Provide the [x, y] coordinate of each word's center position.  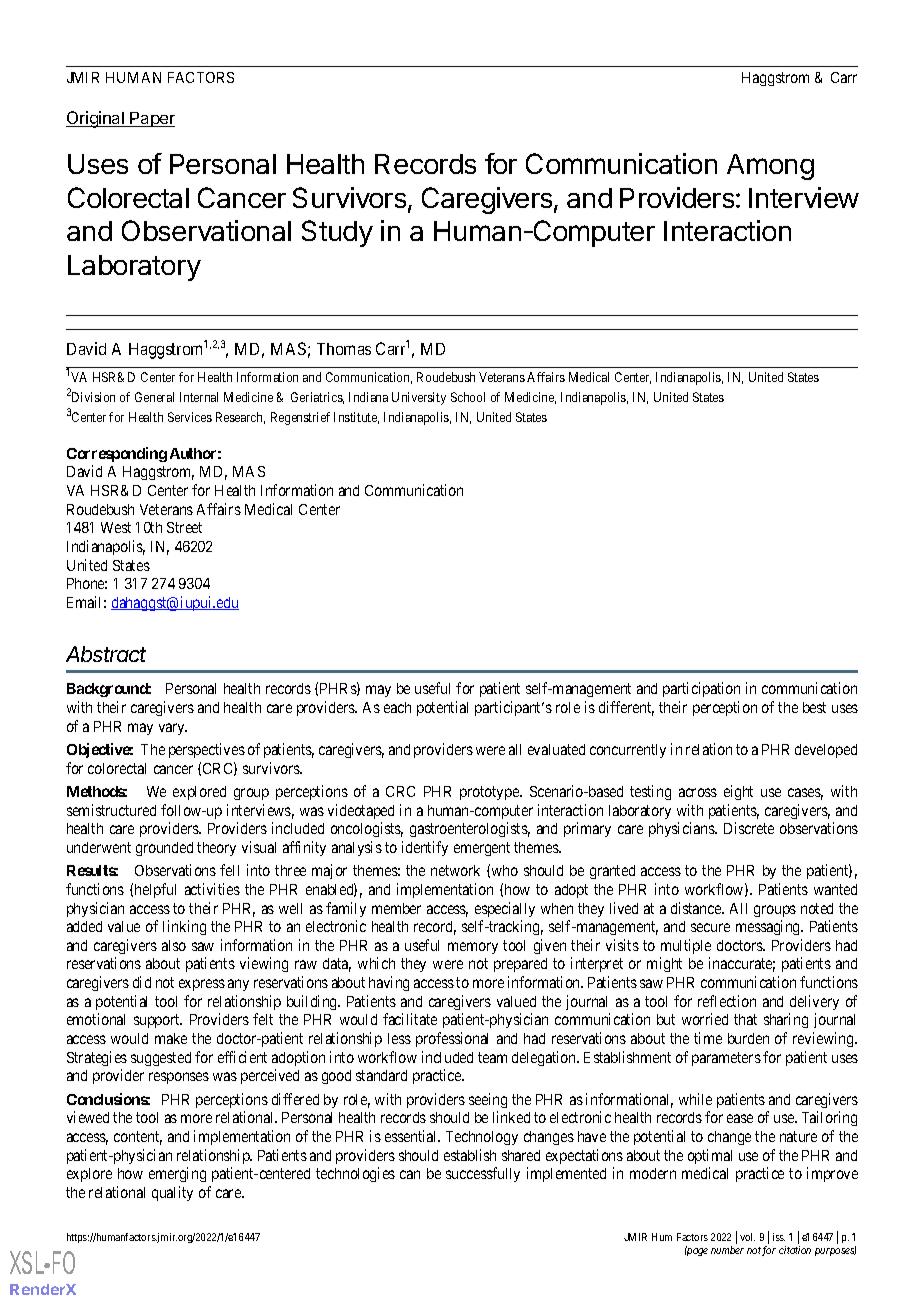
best [814, 707]
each [397, 707]
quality [172, 1193]
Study [337, 233]
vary [173, 729]
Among [770, 167]
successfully [483, 1174]
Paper [152, 119]
